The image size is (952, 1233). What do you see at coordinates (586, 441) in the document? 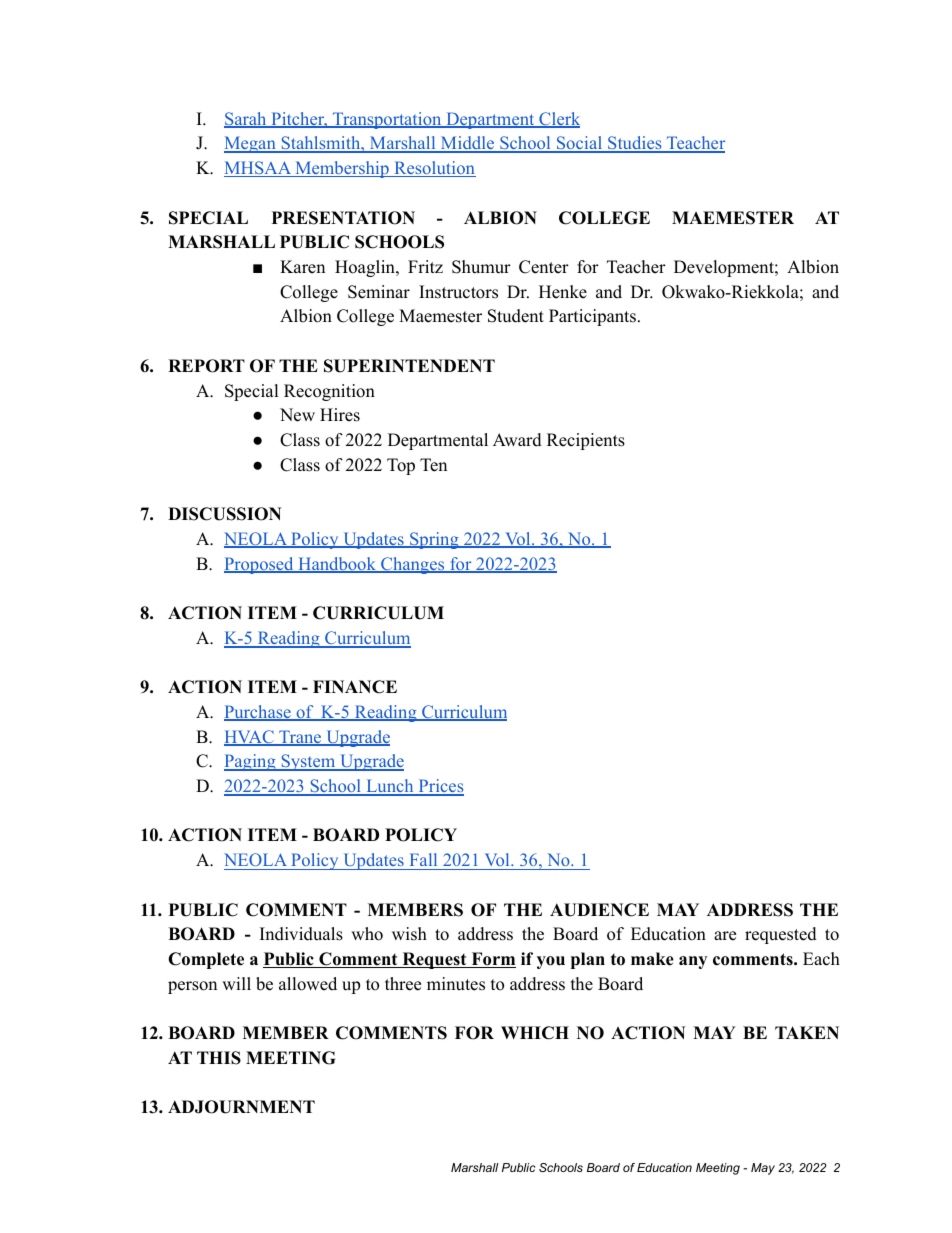
I see `Recipients` at bounding box center [586, 441].
